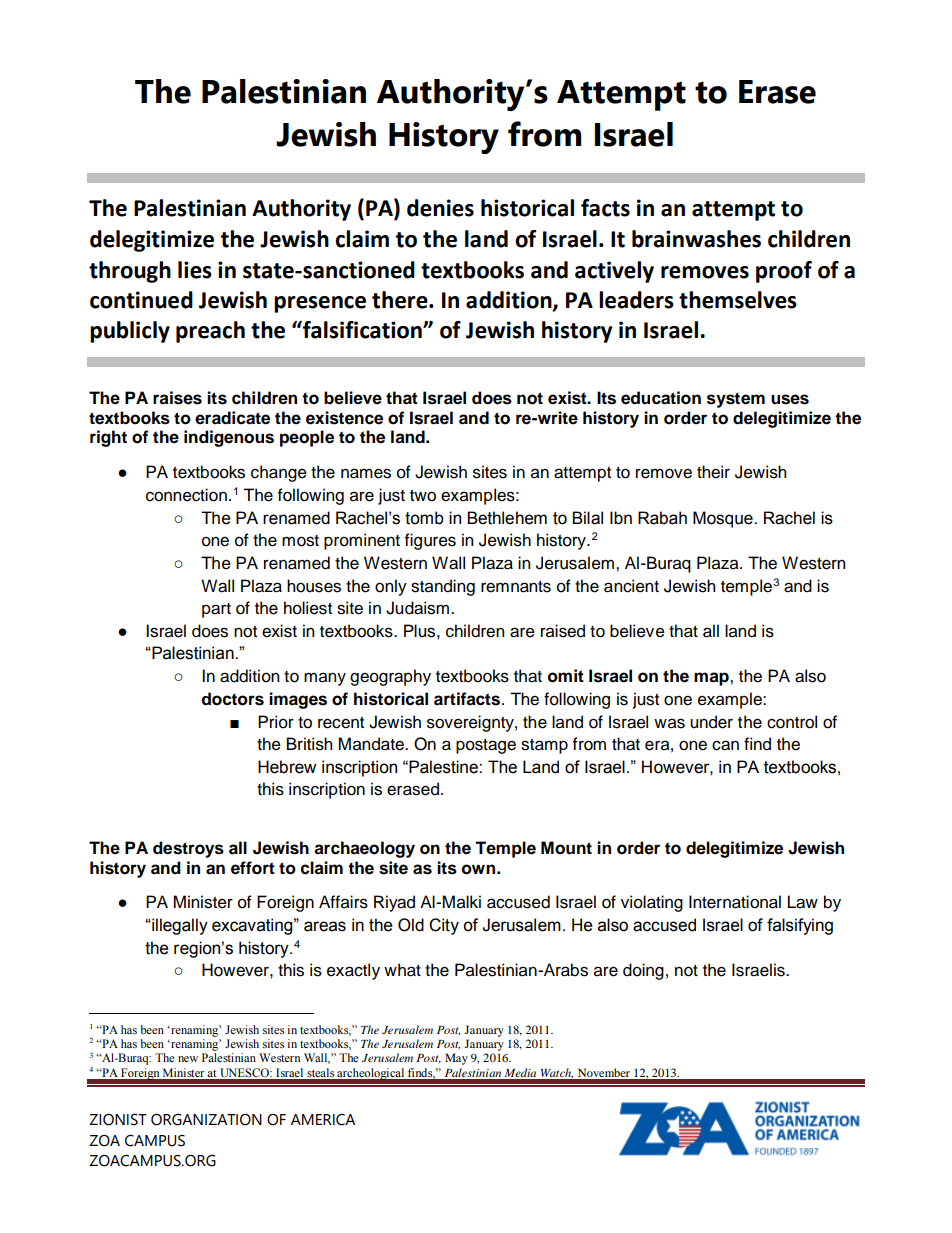 The image size is (952, 1233). What do you see at coordinates (390, 677) in the screenshot?
I see `geography` at bounding box center [390, 677].
